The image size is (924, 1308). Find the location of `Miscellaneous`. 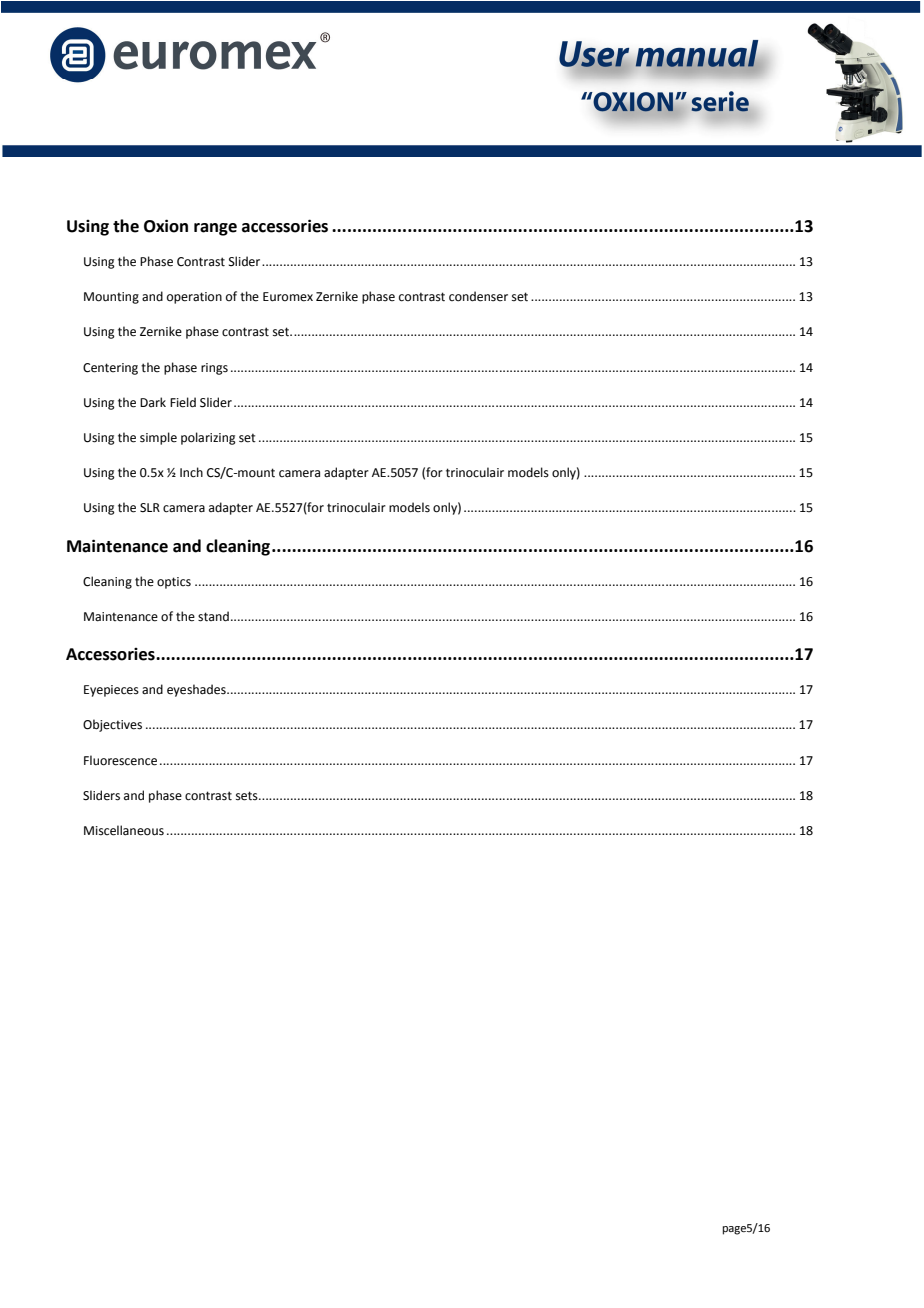

Miscellaneous is located at coordinates (124, 830).
